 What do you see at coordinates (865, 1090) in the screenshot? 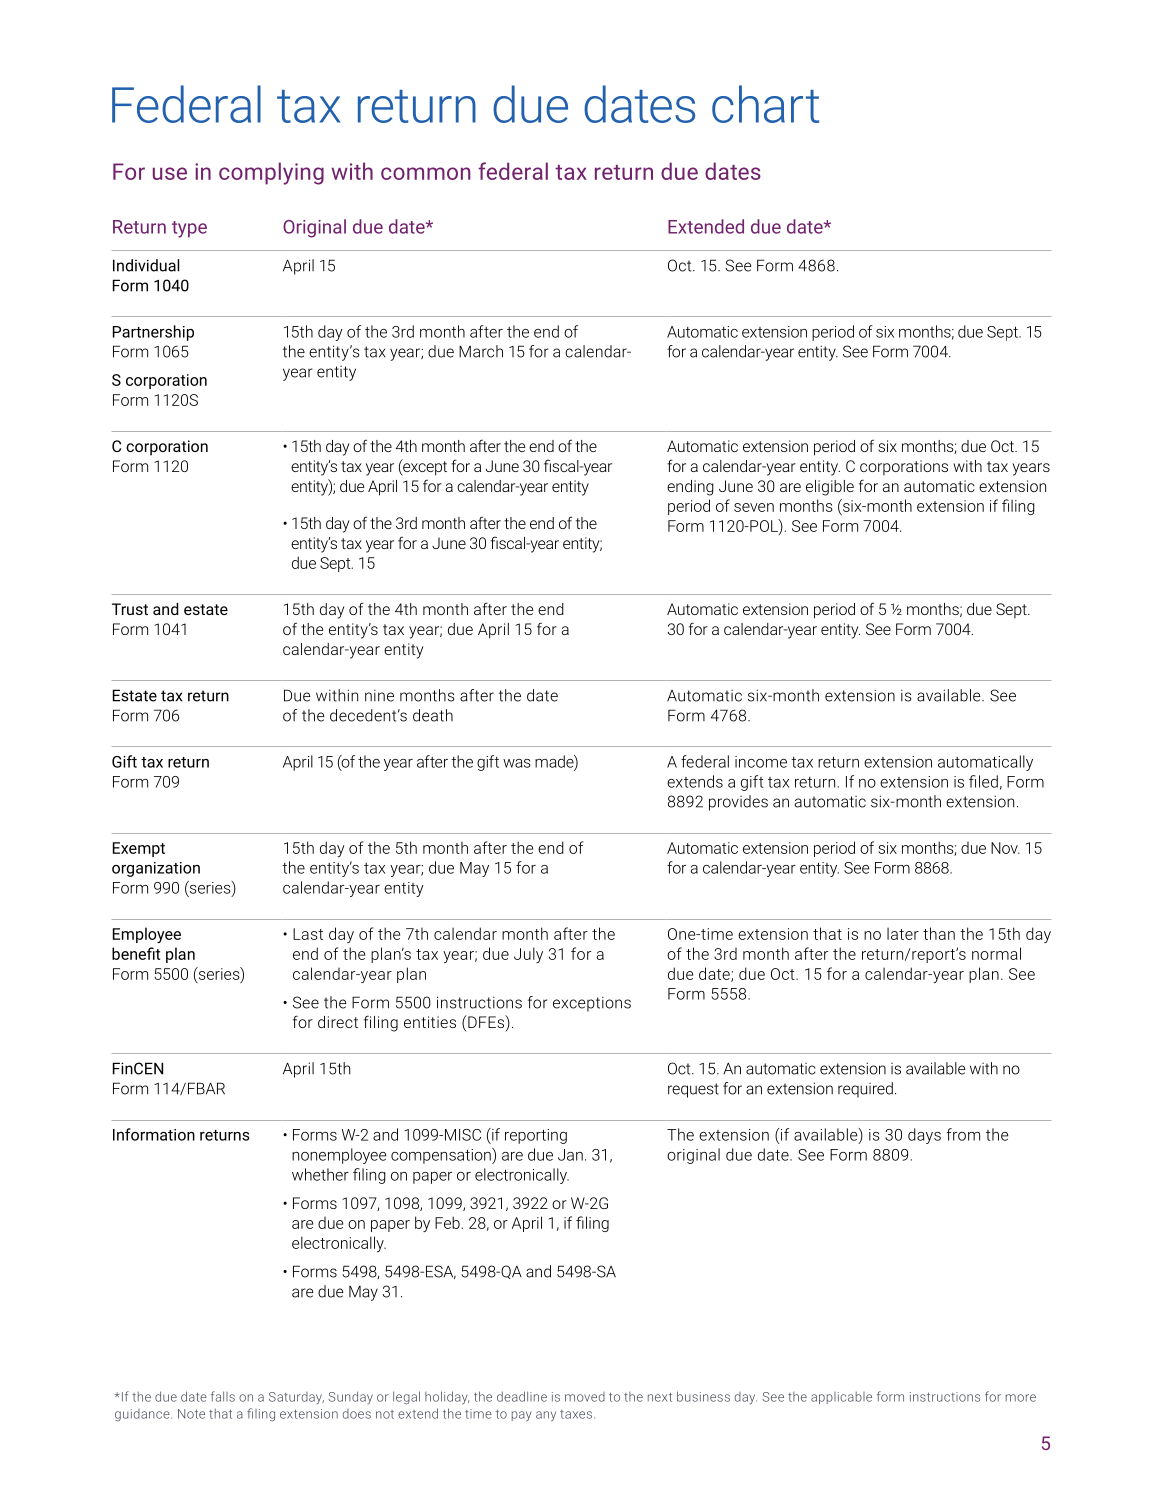
I see `required` at bounding box center [865, 1090].
